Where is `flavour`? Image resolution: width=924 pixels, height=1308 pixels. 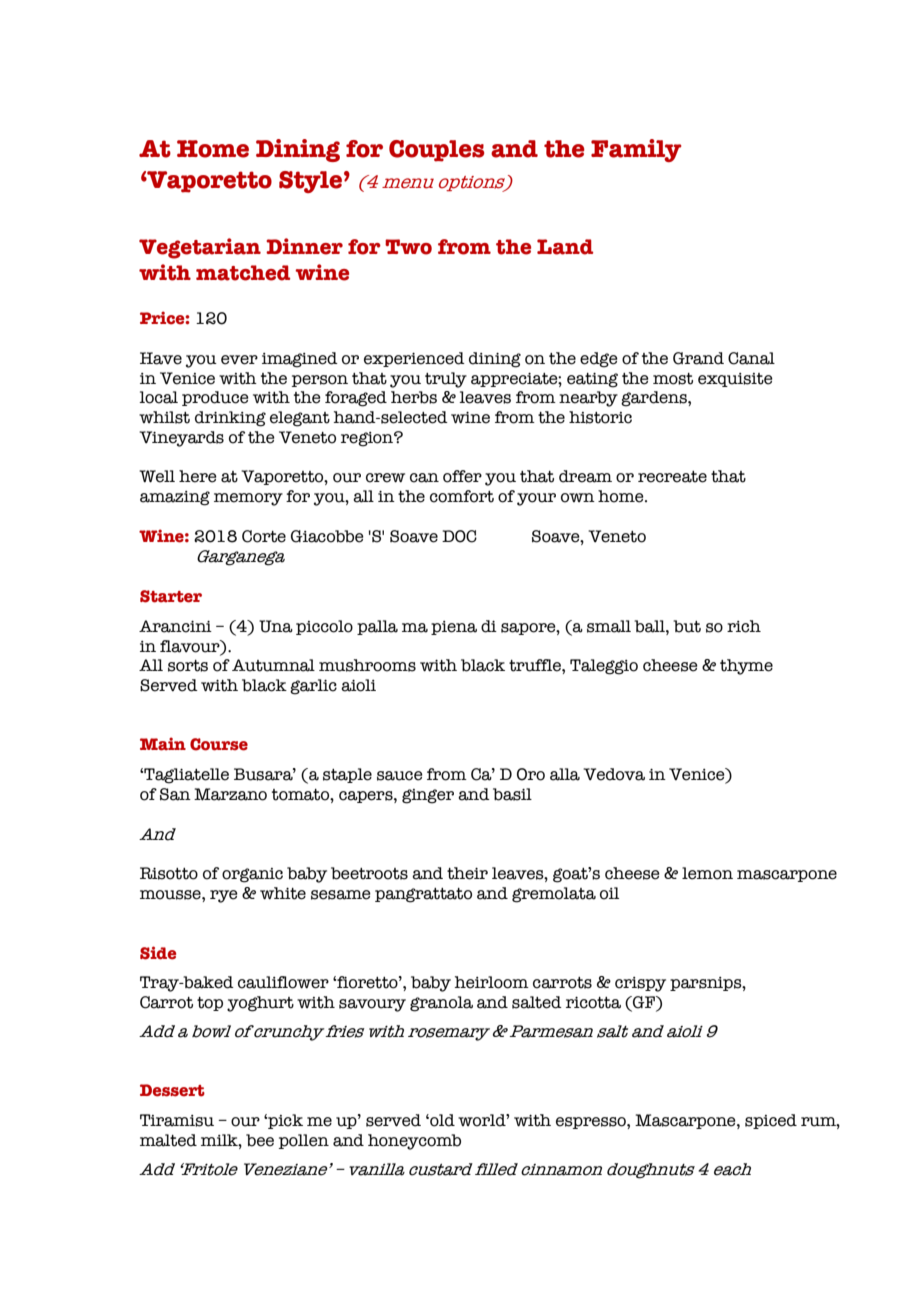
flavour is located at coordinates (191, 646).
